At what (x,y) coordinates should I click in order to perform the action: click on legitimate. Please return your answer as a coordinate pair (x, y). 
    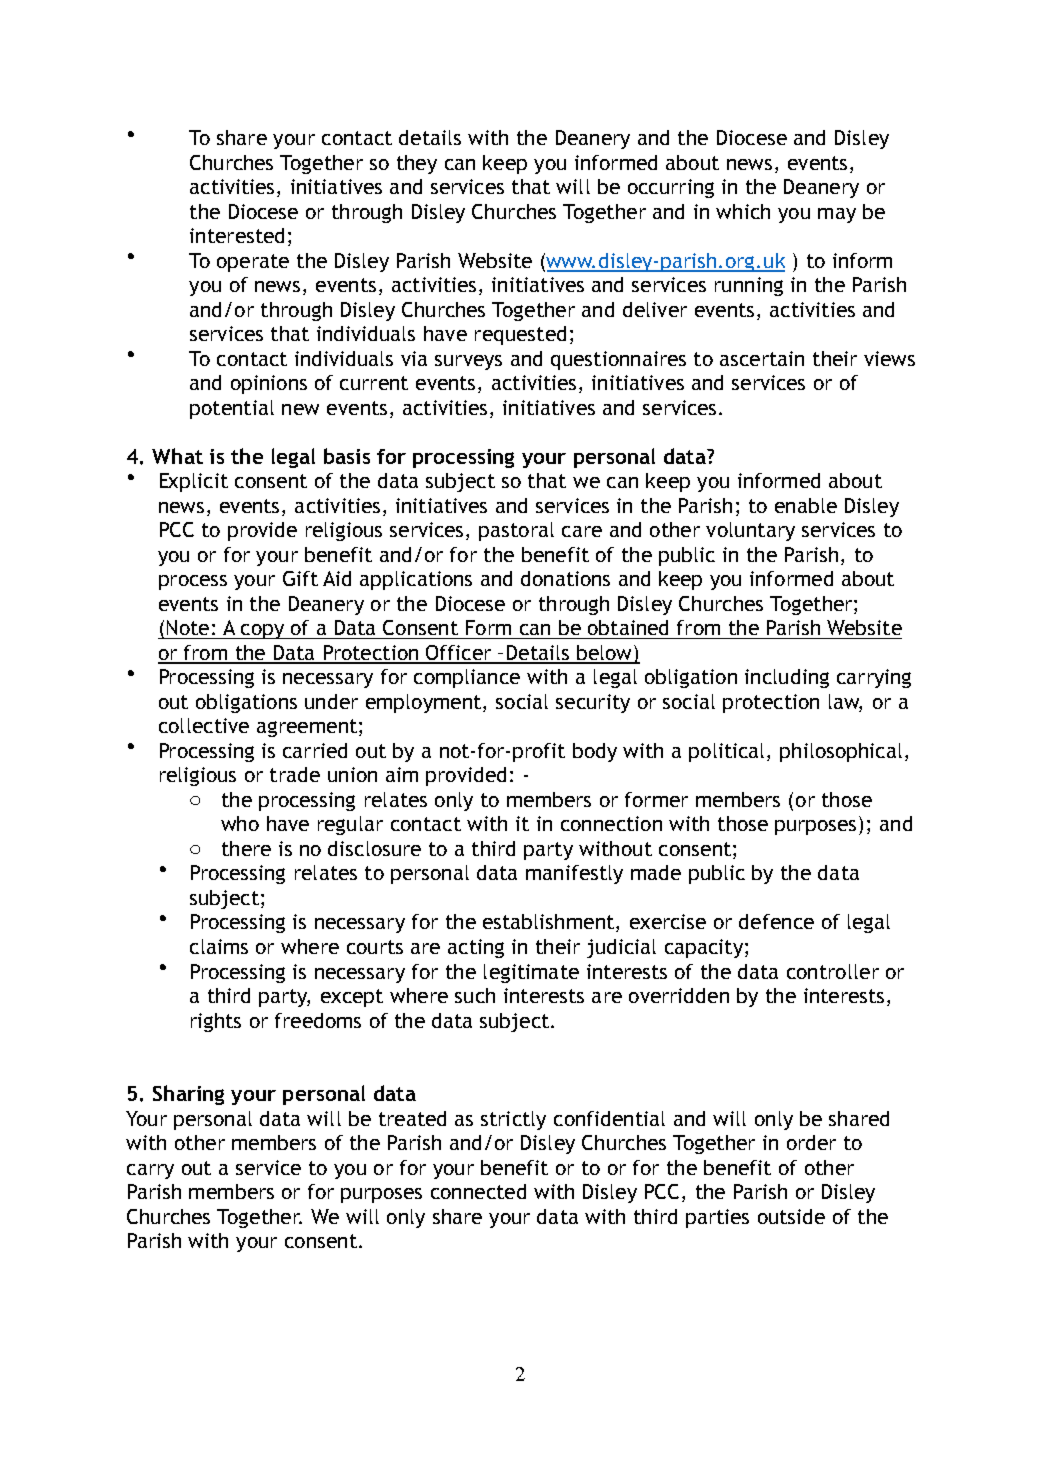
    Looking at the image, I should click on (531, 973).
